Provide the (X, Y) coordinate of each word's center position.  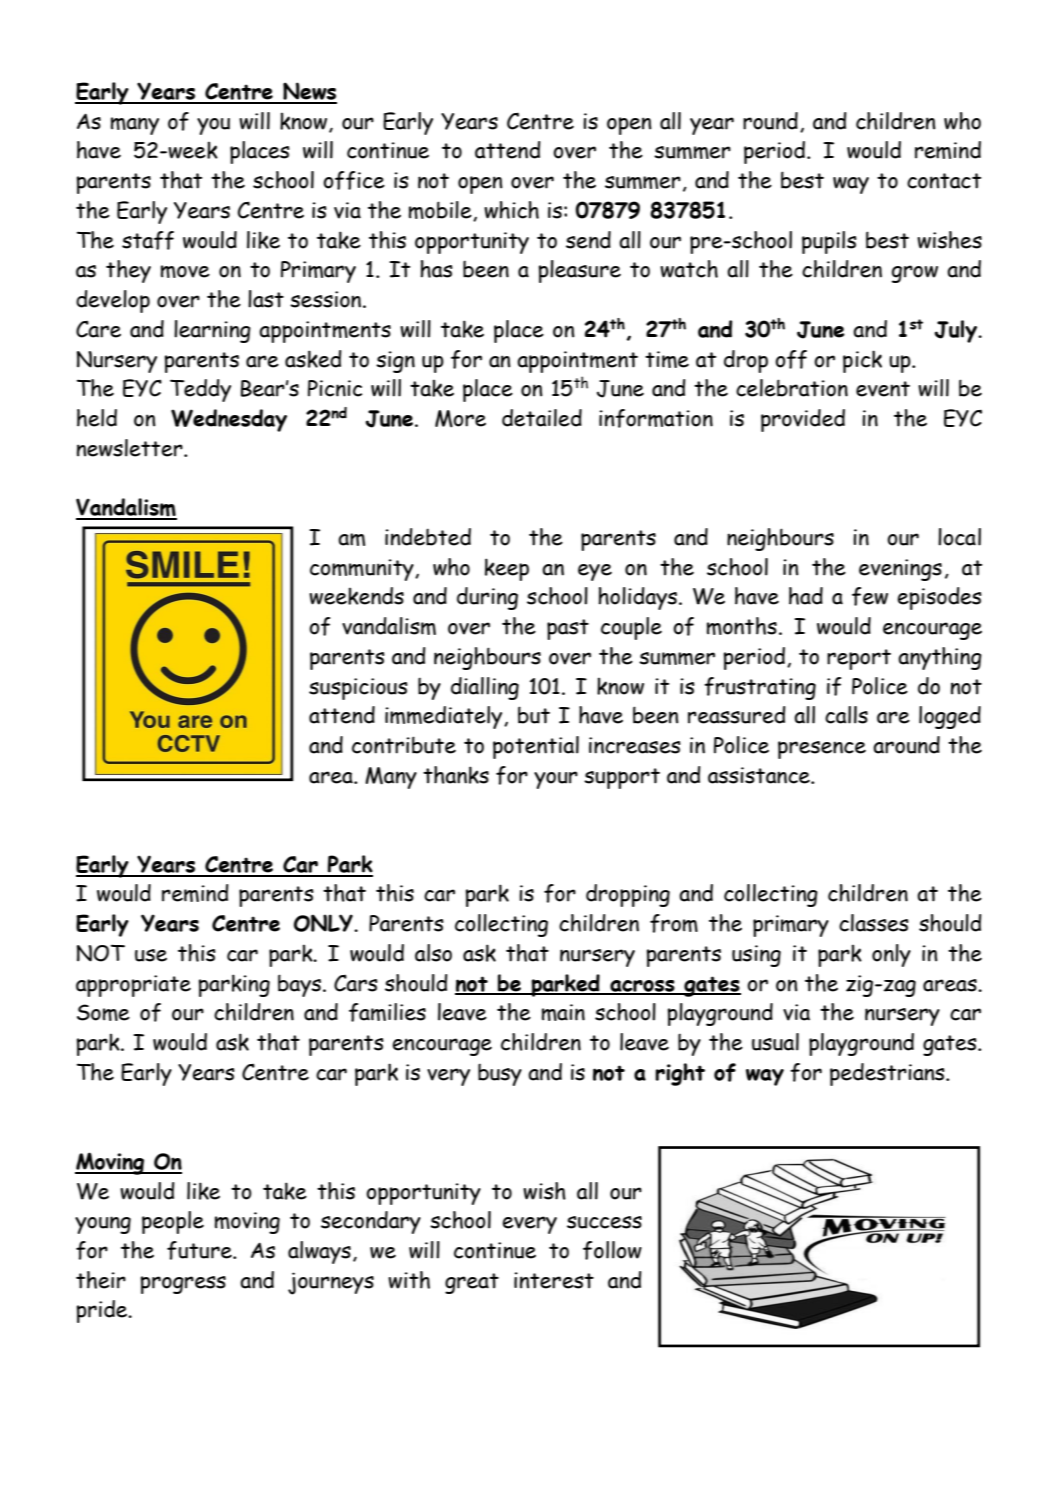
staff (148, 240)
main (563, 1012)
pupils (829, 242)
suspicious (358, 689)
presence (822, 750)
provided (803, 420)
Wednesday (229, 420)
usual (775, 1042)
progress (183, 1285)
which (511, 210)
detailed (542, 418)
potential (536, 747)
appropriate (133, 986)
